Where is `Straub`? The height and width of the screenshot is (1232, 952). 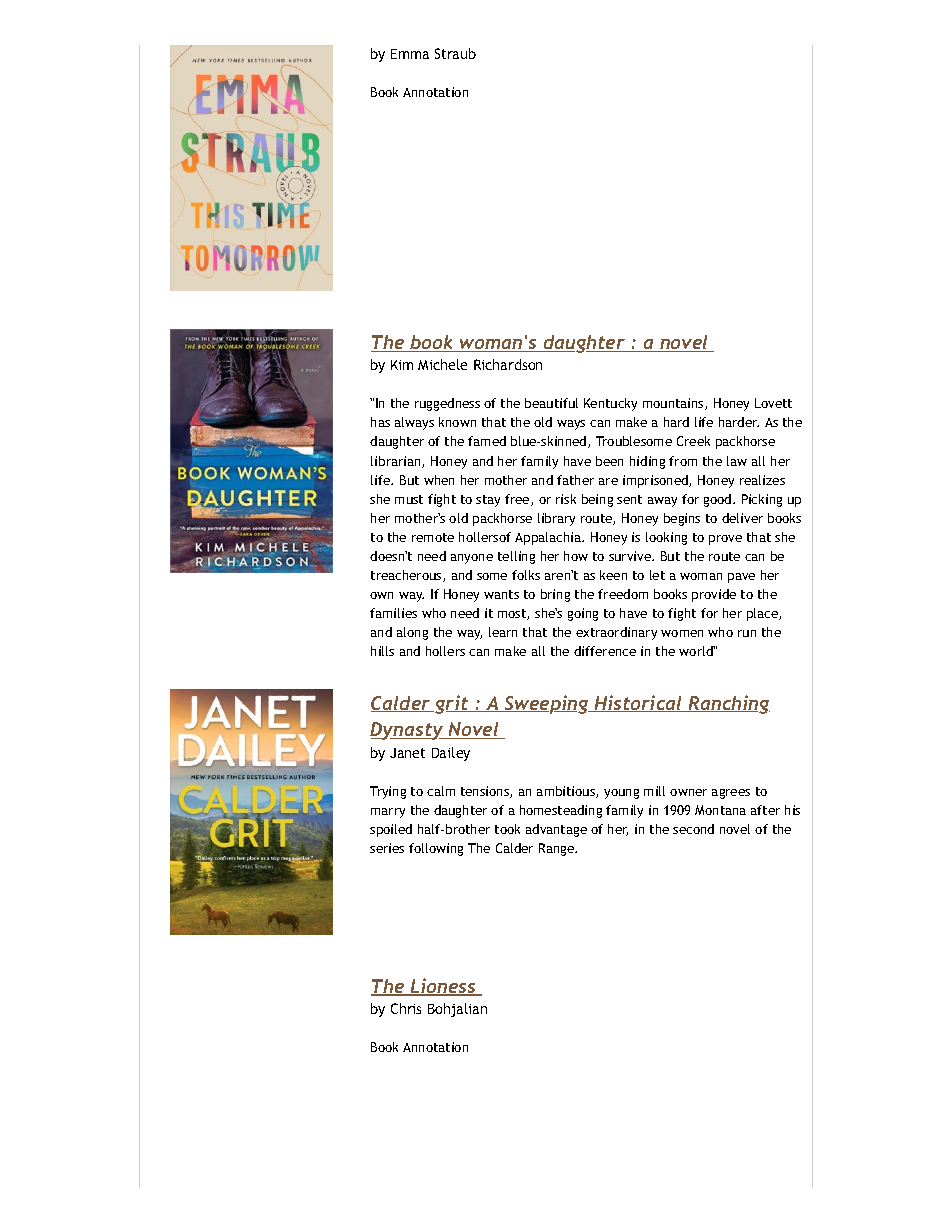 Straub is located at coordinates (455, 53).
